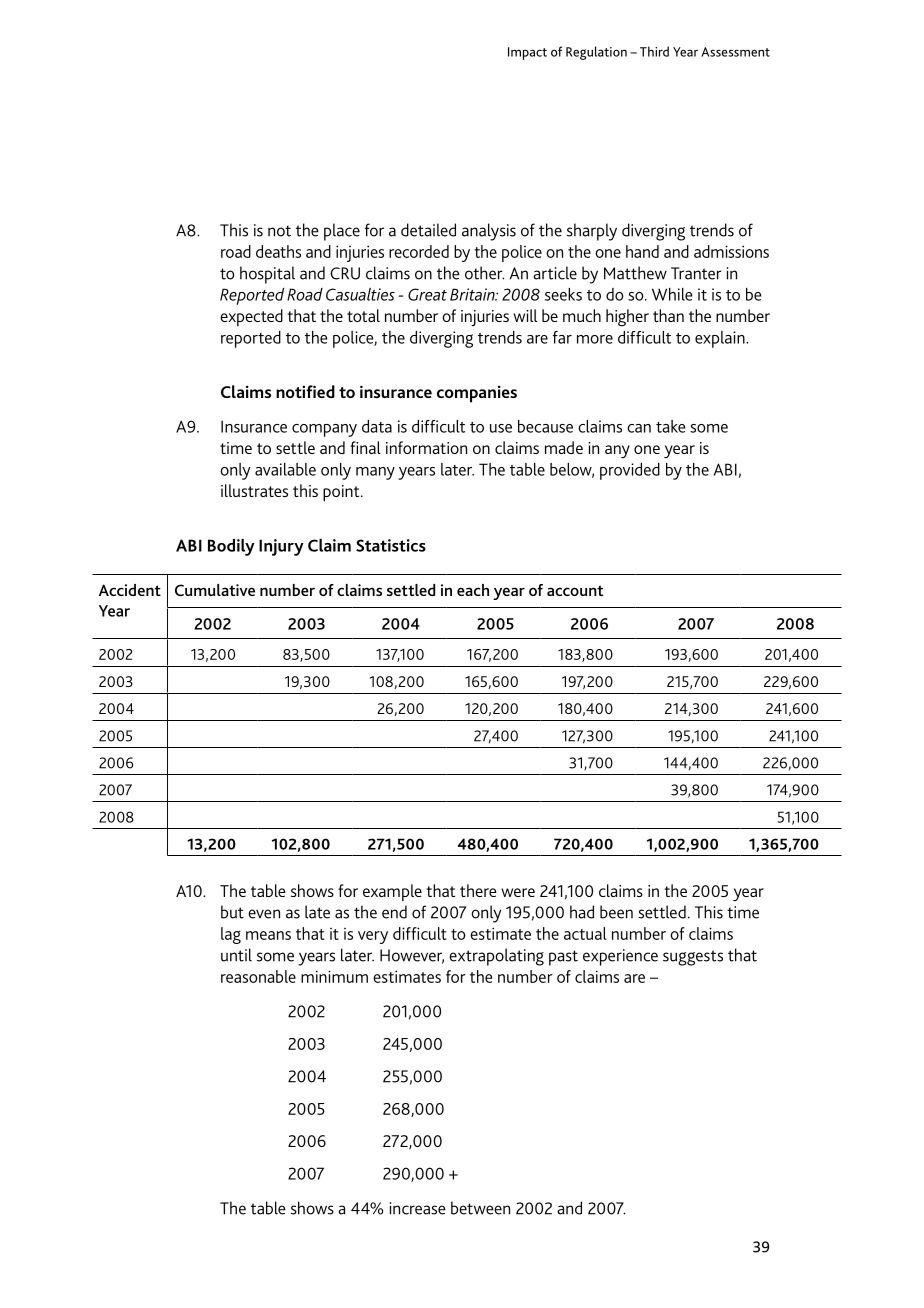 This screenshot has height=1308, width=924. Describe the element at coordinates (231, 547) in the screenshot. I see `Bodily` at that location.
